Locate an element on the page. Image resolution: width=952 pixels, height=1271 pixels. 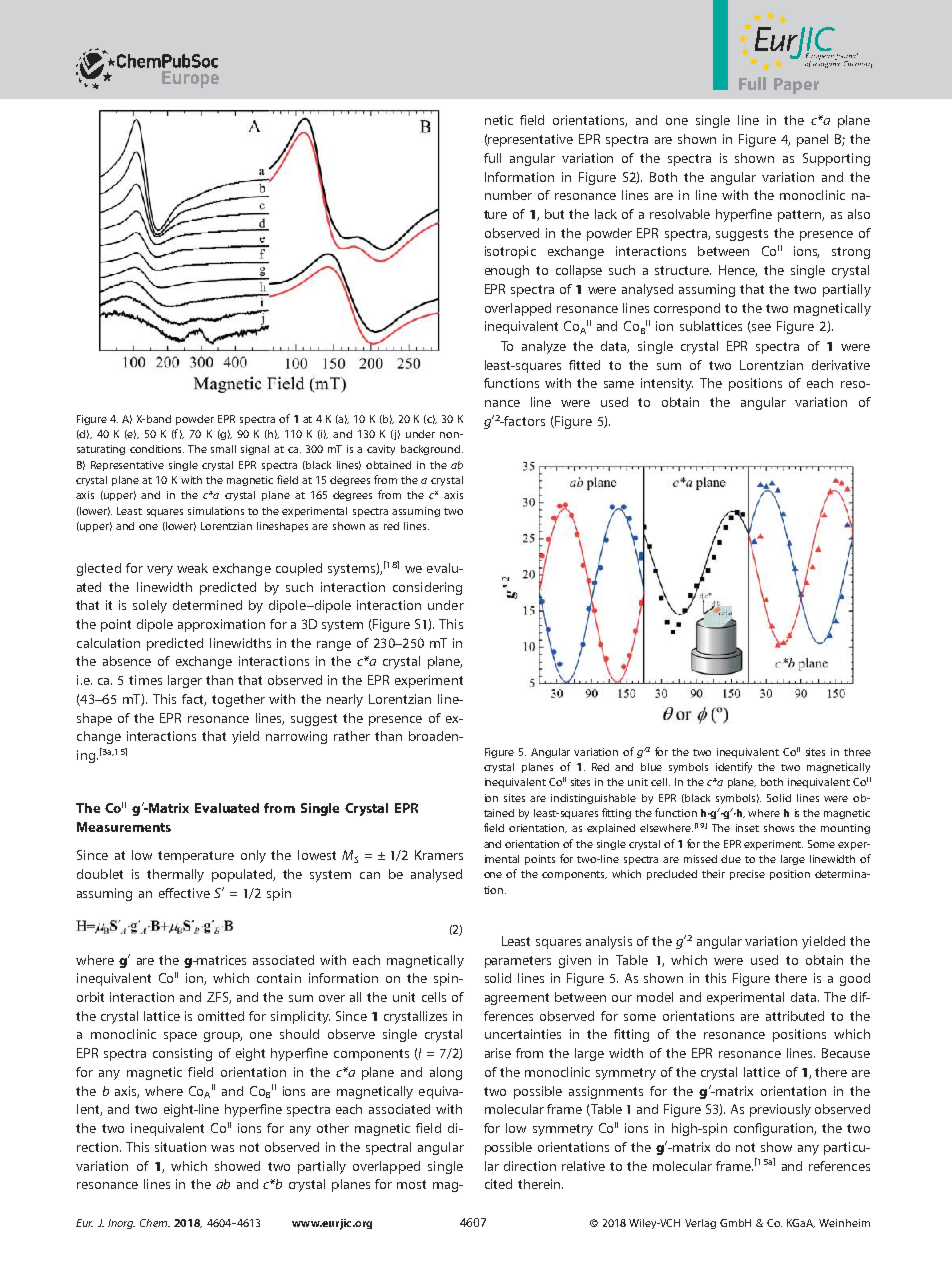
intensity is located at coordinates (667, 384).
